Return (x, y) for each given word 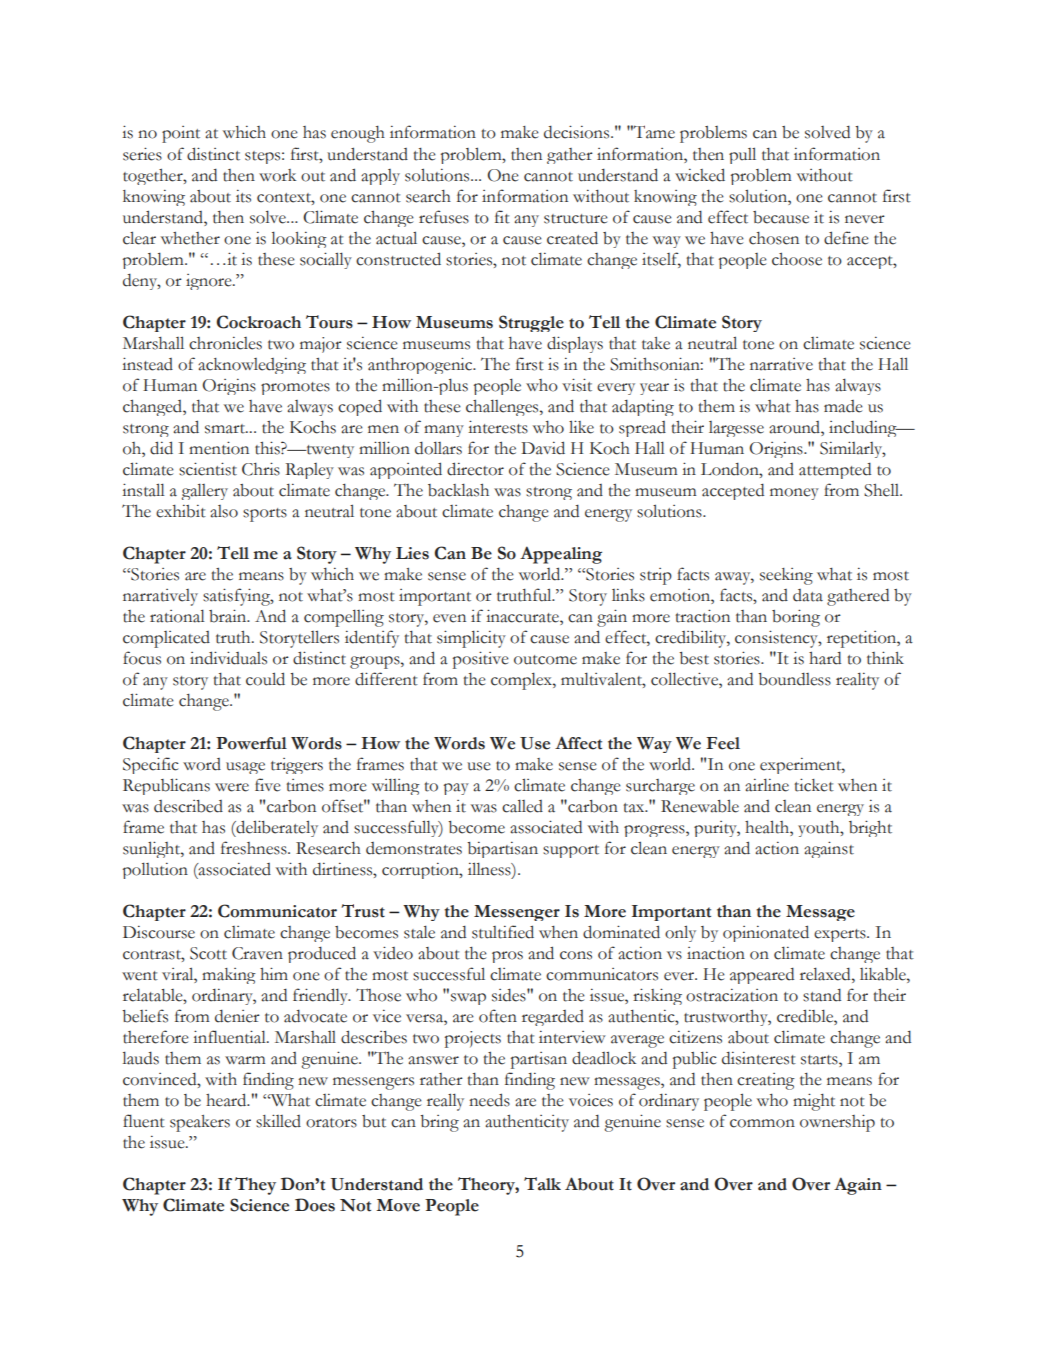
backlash (458, 490)
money (794, 494)
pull (742, 155)
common (762, 1123)
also (224, 511)
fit (502, 217)
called (522, 806)
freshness (255, 848)
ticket (814, 785)
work (277, 175)
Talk (542, 1184)
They (255, 1186)
